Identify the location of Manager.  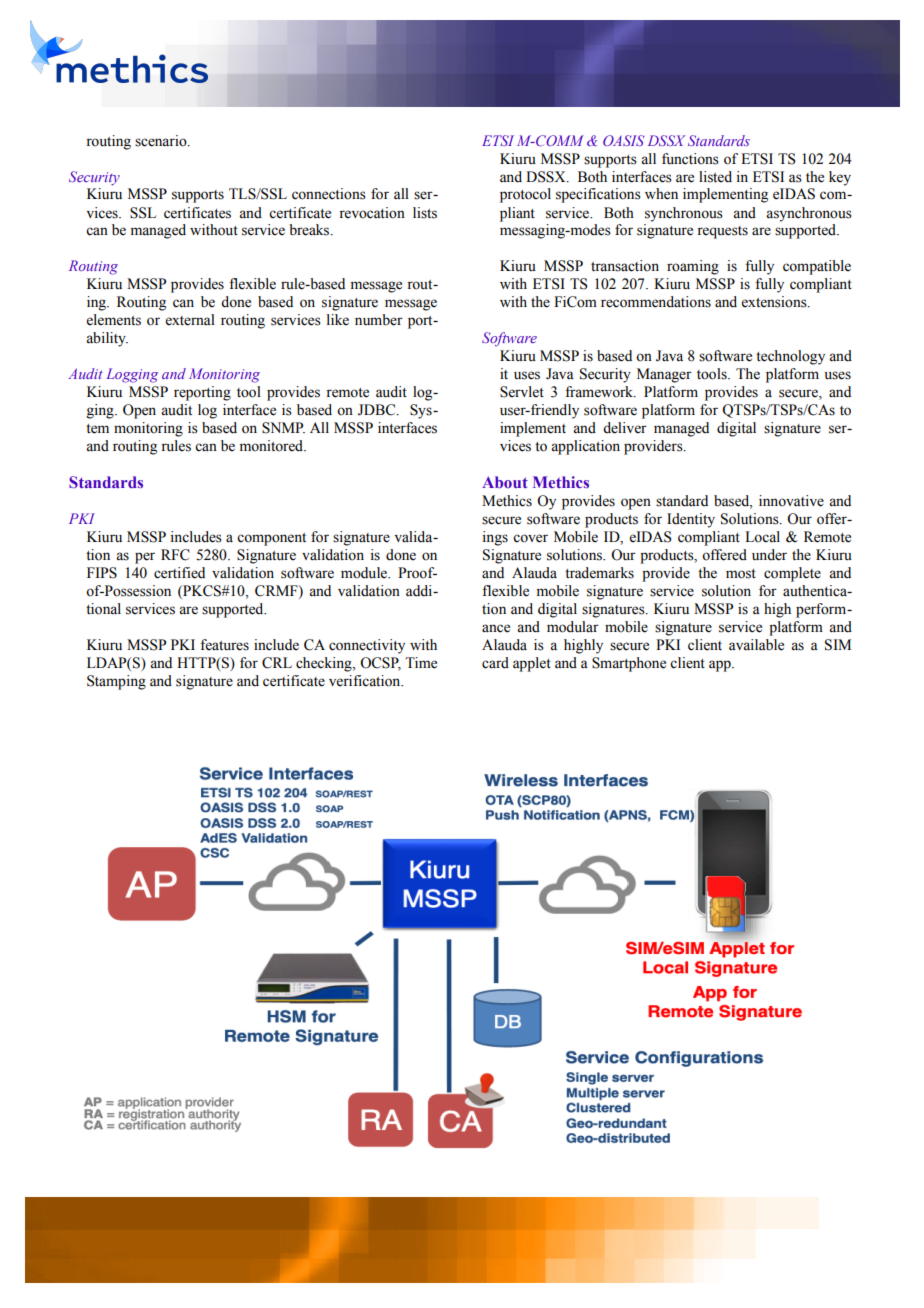
(664, 375).
